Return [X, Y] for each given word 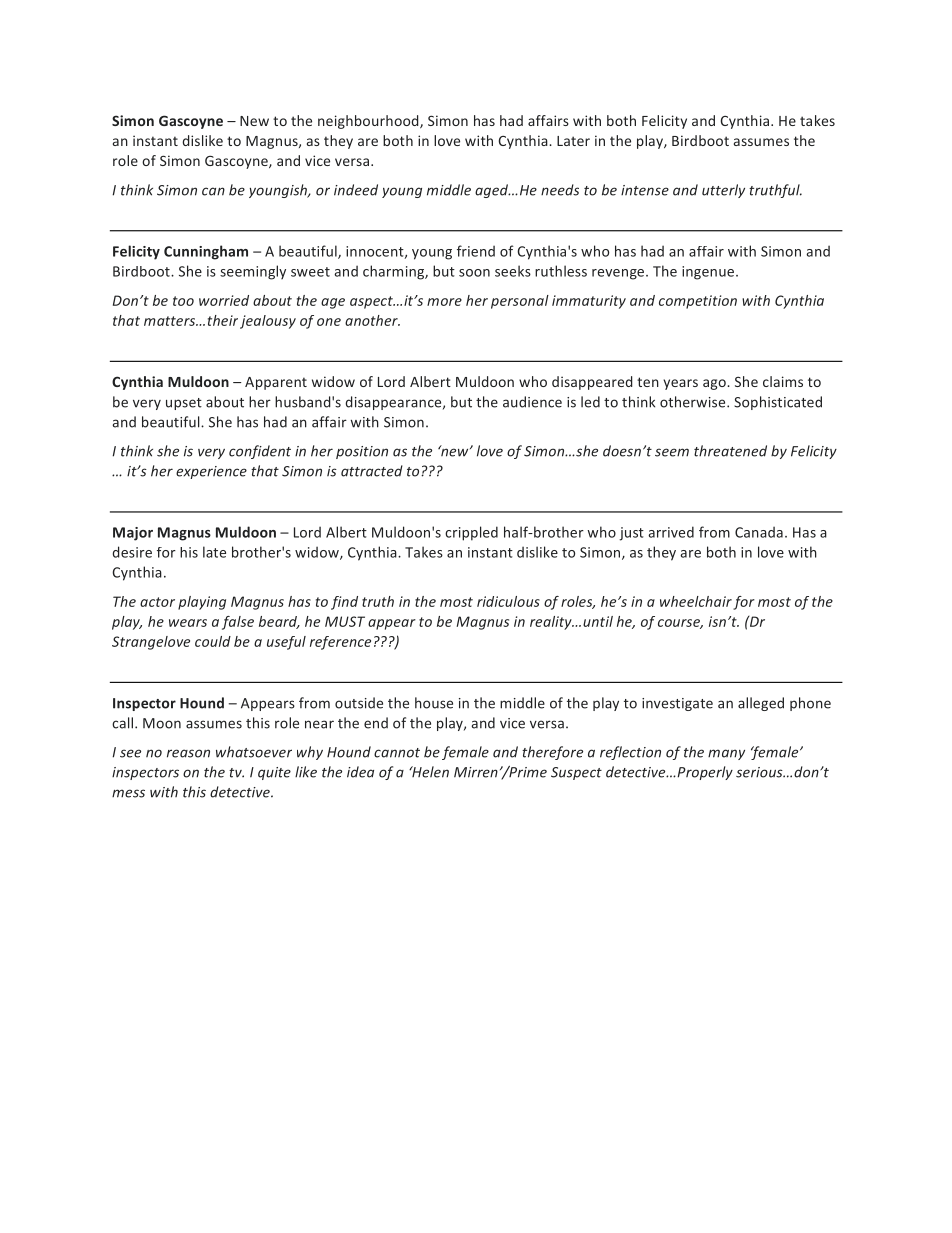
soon [474, 273]
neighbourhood [369, 122]
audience [532, 402]
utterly [723, 191]
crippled [471, 533]
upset [184, 404]
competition [698, 302]
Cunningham [206, 252]
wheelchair [696, 601]
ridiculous [508, 601]
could [213, 641]
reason [188, 753]
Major [133, 534]
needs [560, 190]
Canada [759, 532]
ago [715, 384]
